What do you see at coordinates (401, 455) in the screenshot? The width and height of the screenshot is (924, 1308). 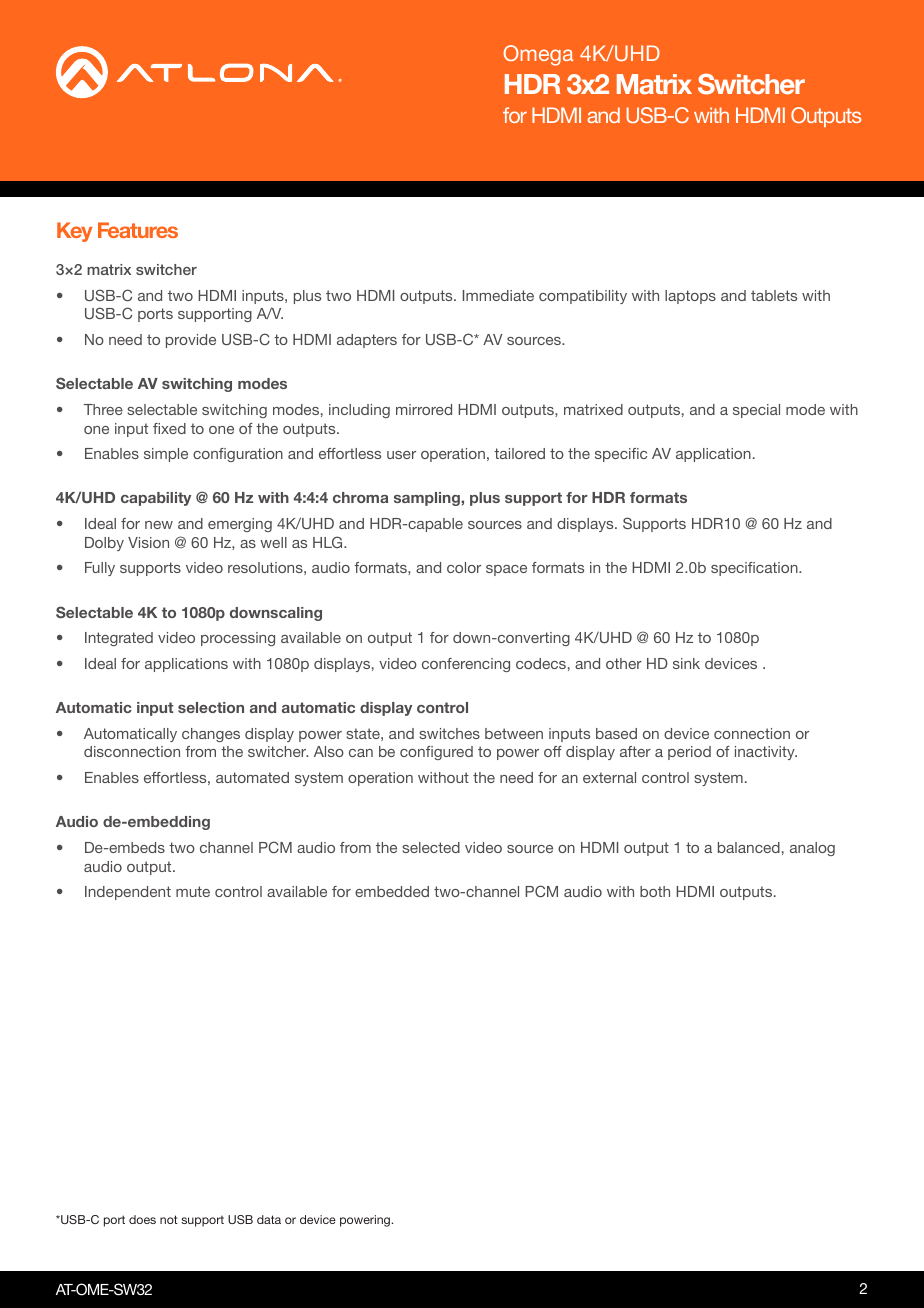 I see `user` at bounding box center [401, 455].
